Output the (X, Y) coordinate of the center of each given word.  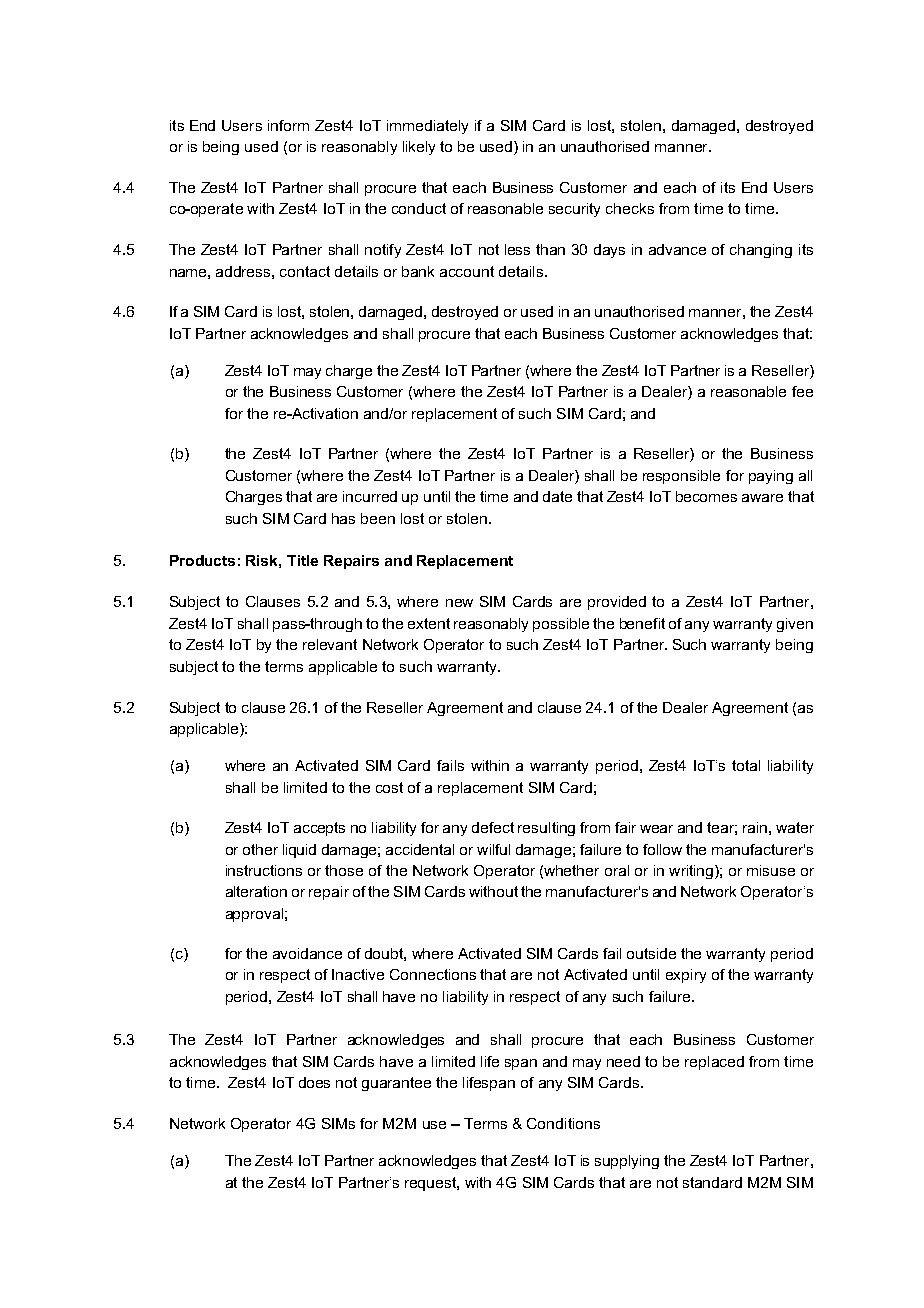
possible (561, 625)
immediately (427, 127)
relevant (330, 644)
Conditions (563, 1123)
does (314, 1082)
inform (288, 125)
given (795, 625)
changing (761, 251)
